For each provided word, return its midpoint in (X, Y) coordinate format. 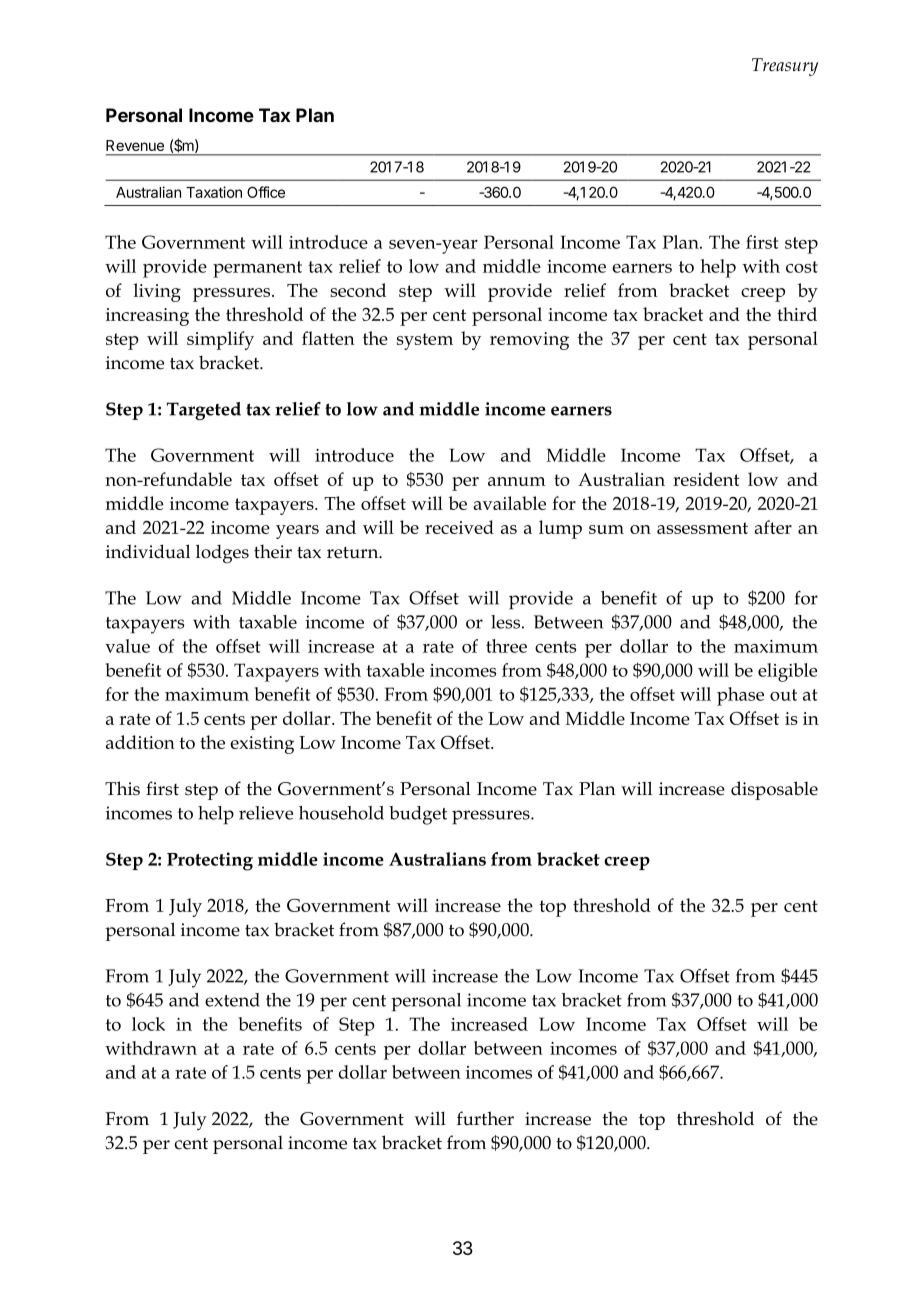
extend (232, 1000)
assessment (702, 528)
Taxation (214, 192)
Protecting (210, 861)
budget (418, 815)
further (485, 1118)
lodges (222, 553)
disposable (774, 790)
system (425, 341)
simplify (220, 340)
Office (266, 192)
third (797, 314)
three (506, 646)
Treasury (785, 67)
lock (148, 1024)
